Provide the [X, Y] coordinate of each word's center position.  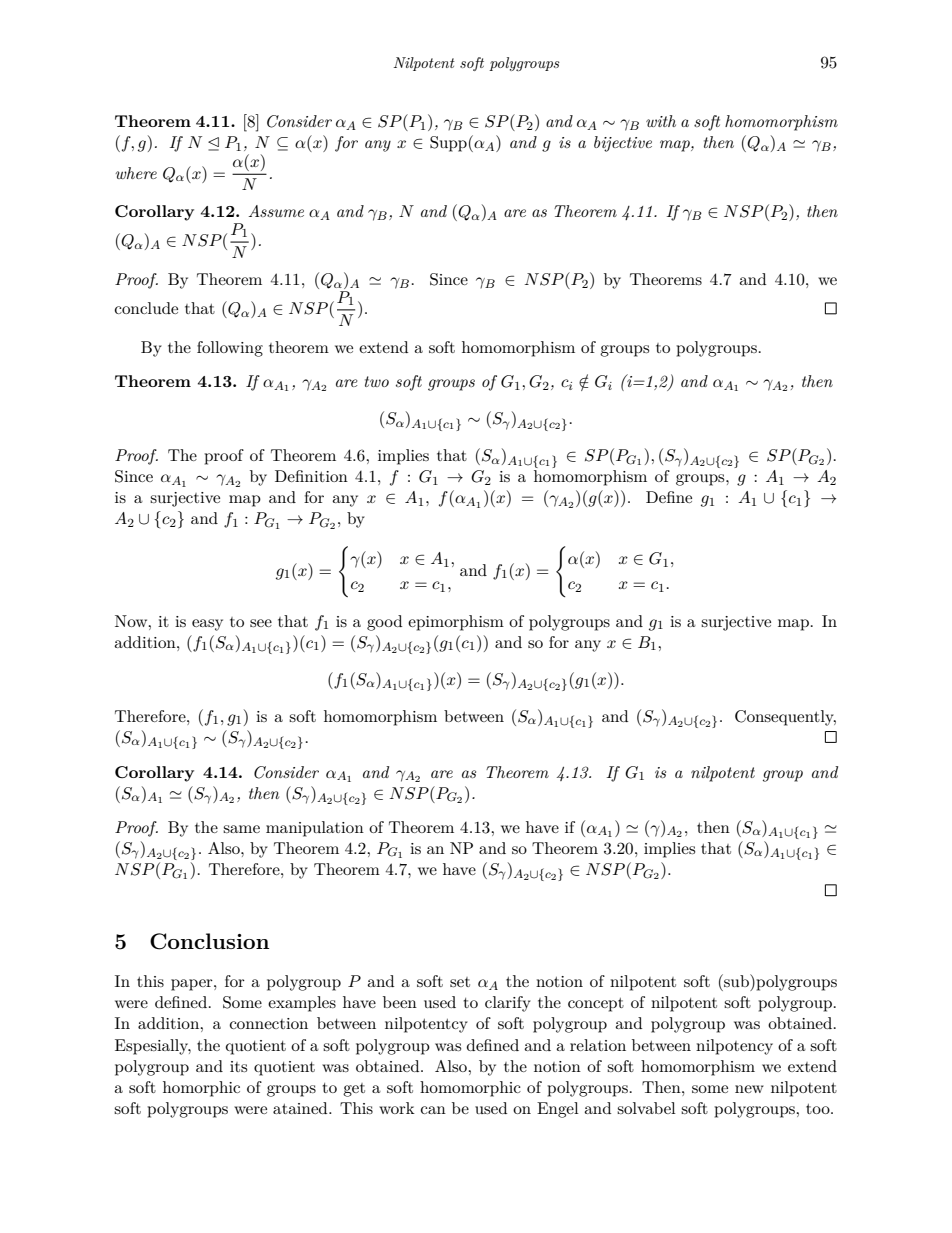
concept [596, 1005]
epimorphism [456, 623]
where [136, 173]
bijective [623, 144]
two [377, 381]
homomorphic [470, 1089]
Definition [311, 476]
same [241, 829]
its [238, 1066]
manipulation [315, 829]
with [661, 121]
